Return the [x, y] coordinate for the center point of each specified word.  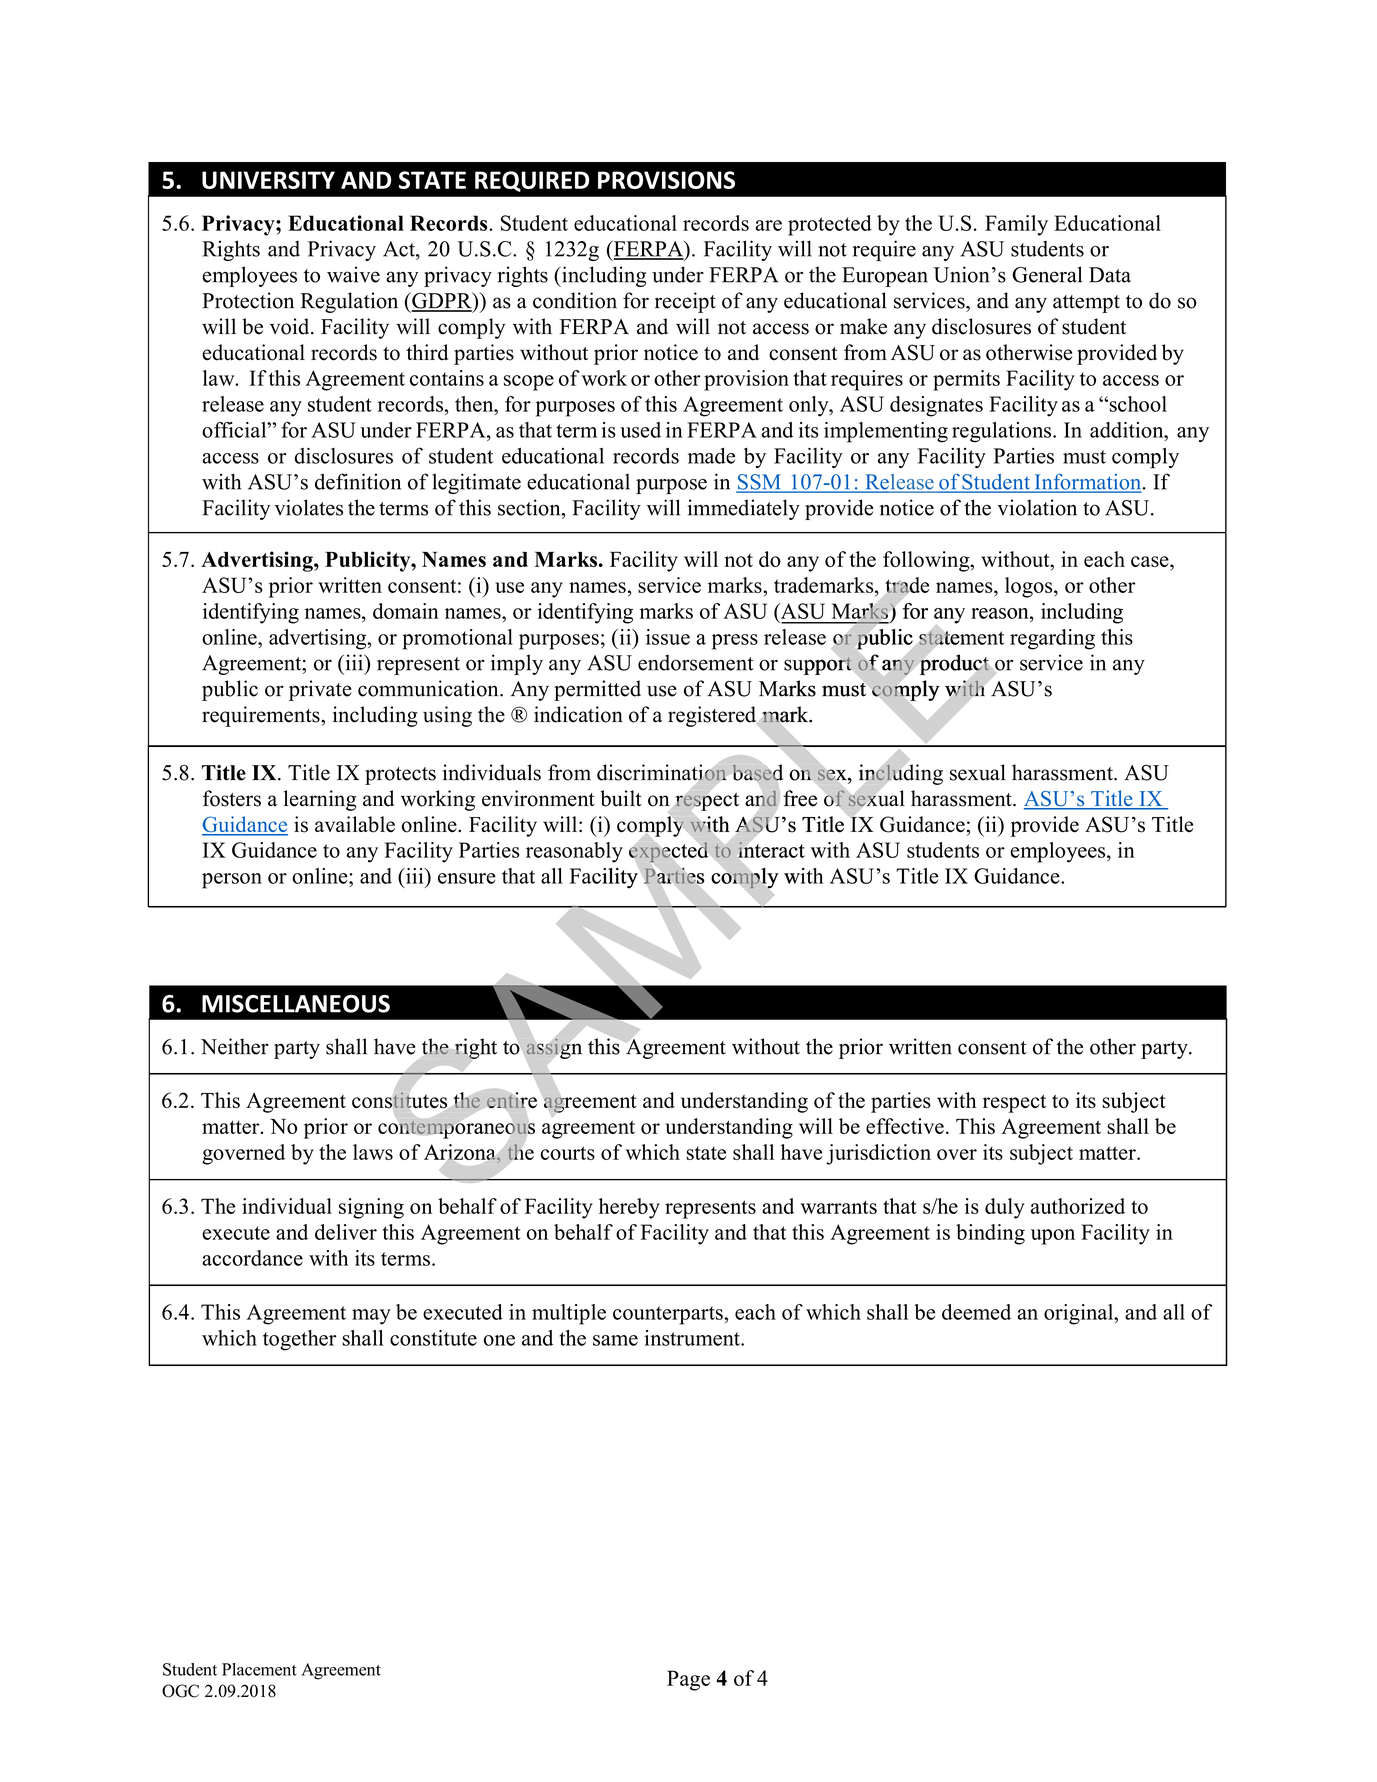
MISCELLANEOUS [296, 1004]
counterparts [669, 1315]
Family [1016, 225]
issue [668, 637]
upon [1053, 1237]
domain [406, 611]
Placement [259, 1669]
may [371, 1317]
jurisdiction [878, 1154]
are [768, 225]
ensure [467, 878]
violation [1037, 507]
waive [353, 274]
